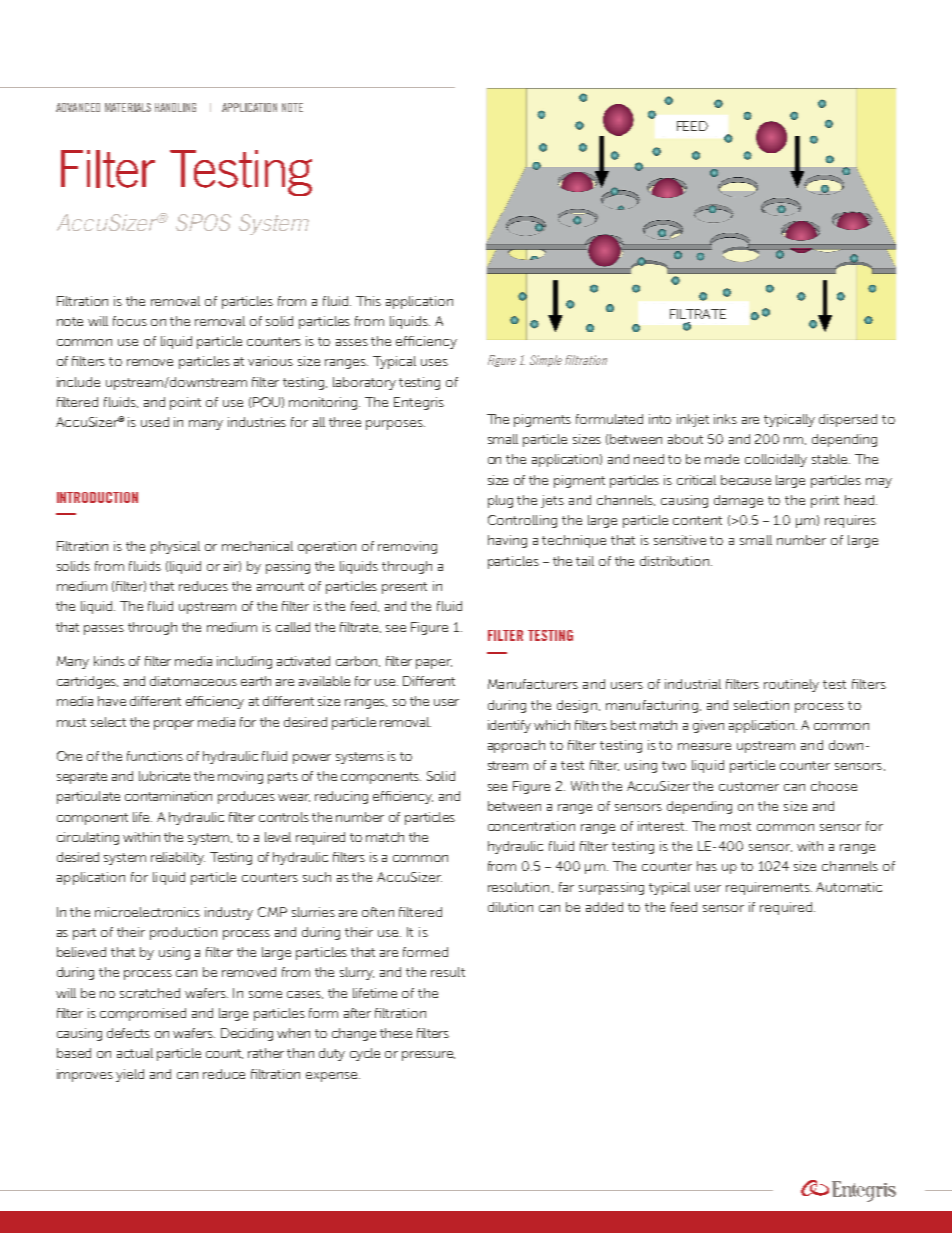 The height and width of the page is (1233, 952). Describe the element at coordinates (434, 362) in the page. I see `uses` at that location.
